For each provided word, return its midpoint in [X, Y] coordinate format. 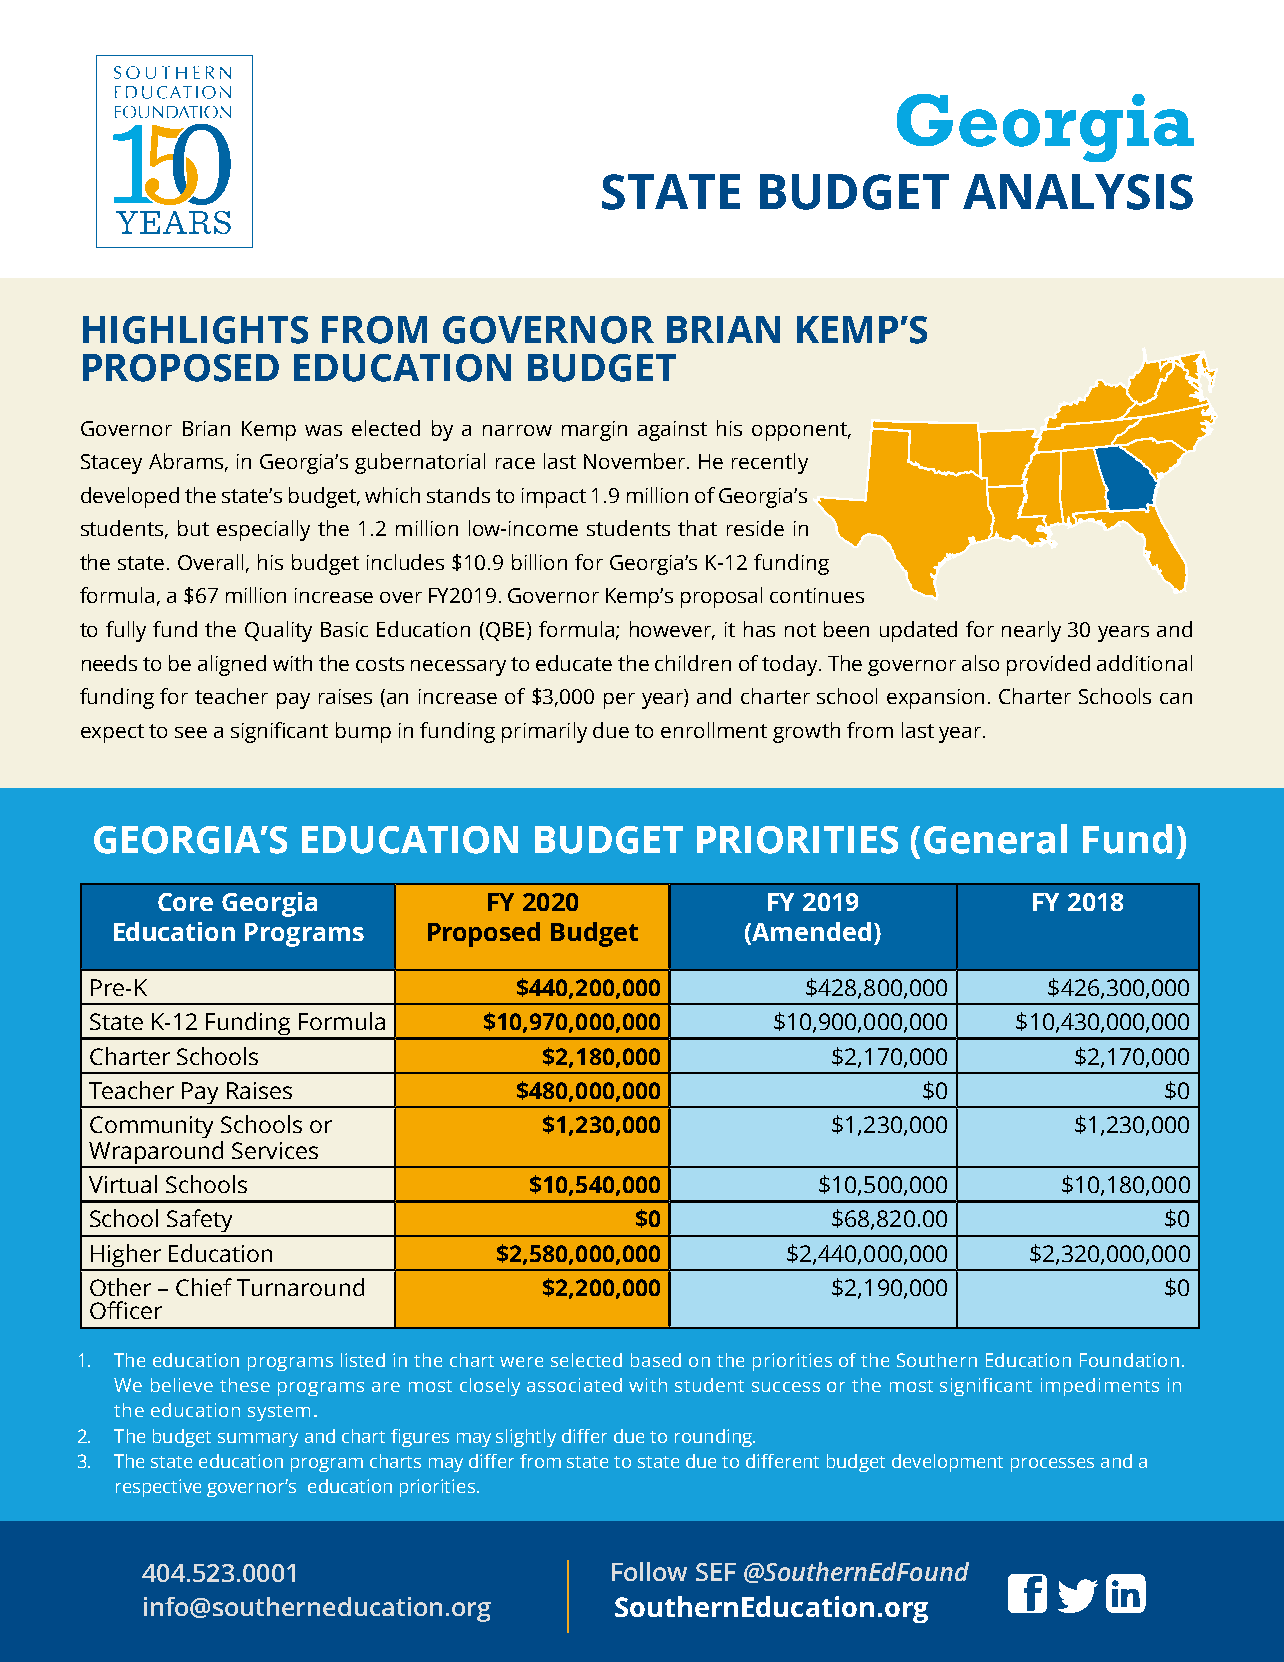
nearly [1031, 631]
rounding [714, 1438]
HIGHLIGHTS [195, 330]
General [995, 839]
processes [1052, 1465]
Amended [810, 933]
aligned [232, 665]
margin [594, 431]
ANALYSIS [1078, 192]
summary [258, 1440]
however [672, 630]
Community [151, 1127]
